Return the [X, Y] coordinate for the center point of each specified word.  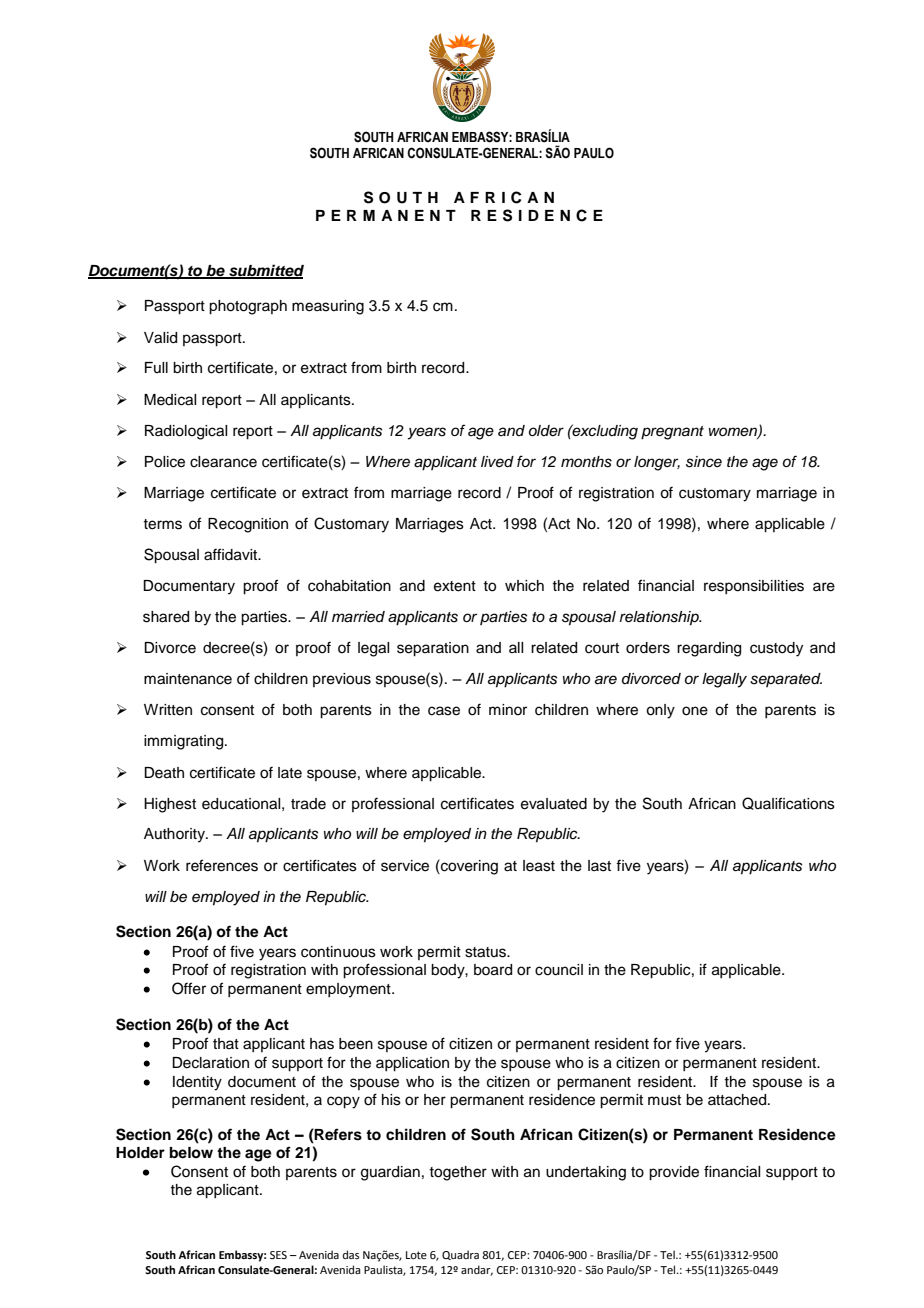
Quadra [460, 1255]
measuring [328, 307]
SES [278, 1255]
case [444, 711]
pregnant [672, 433]
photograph [248, 307]
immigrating [185, 742]
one [695, 711]
